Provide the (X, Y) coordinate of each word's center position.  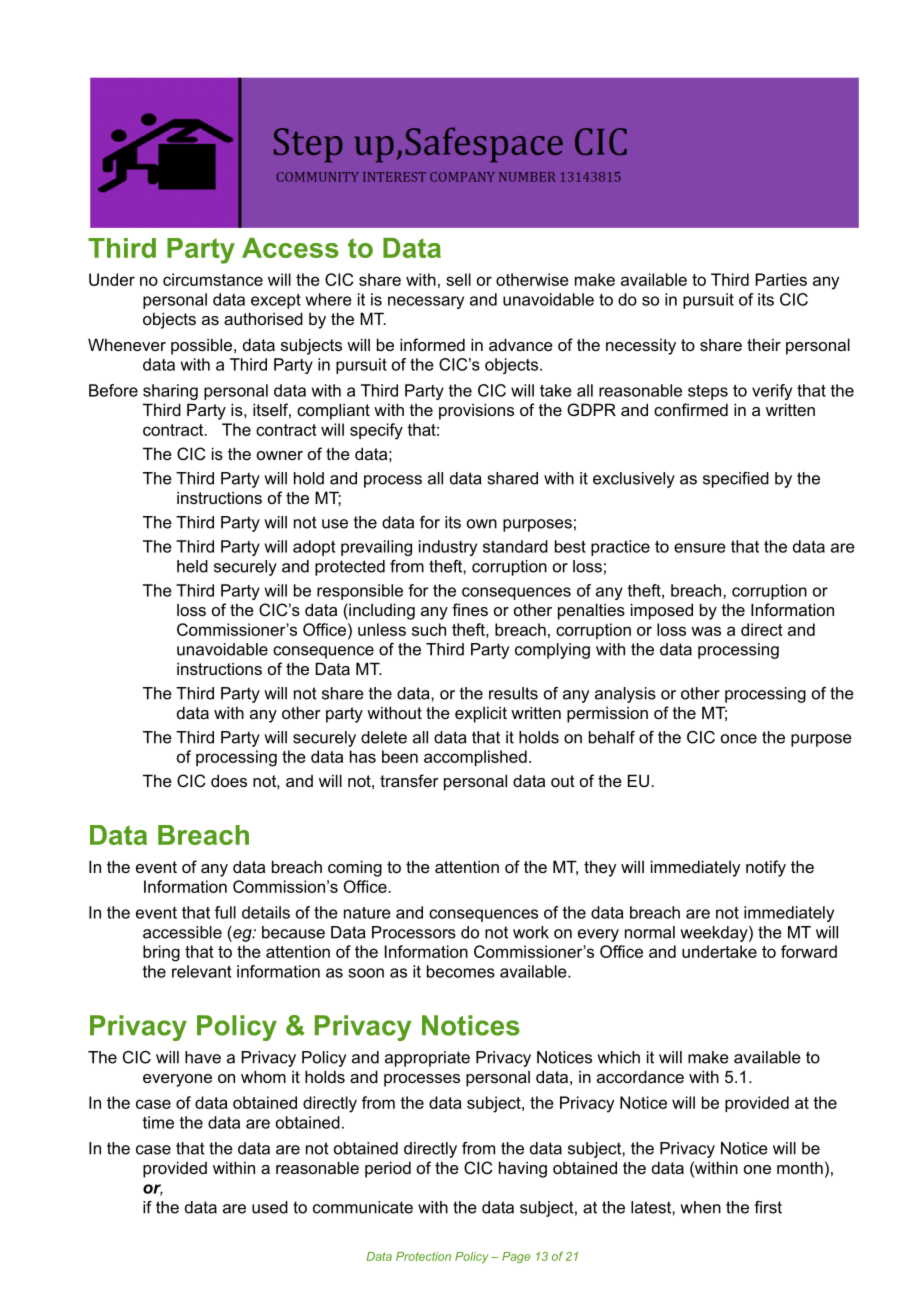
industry (448, 548)
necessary (426, 302)
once (739, 739)
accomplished (475, 758)
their (764, 344)
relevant (201, 971)
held (192, 566)
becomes (461, 971)
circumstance (213, 279)
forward (809, 951)
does (229, 780)
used (270, 1207)
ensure (700, 548)
